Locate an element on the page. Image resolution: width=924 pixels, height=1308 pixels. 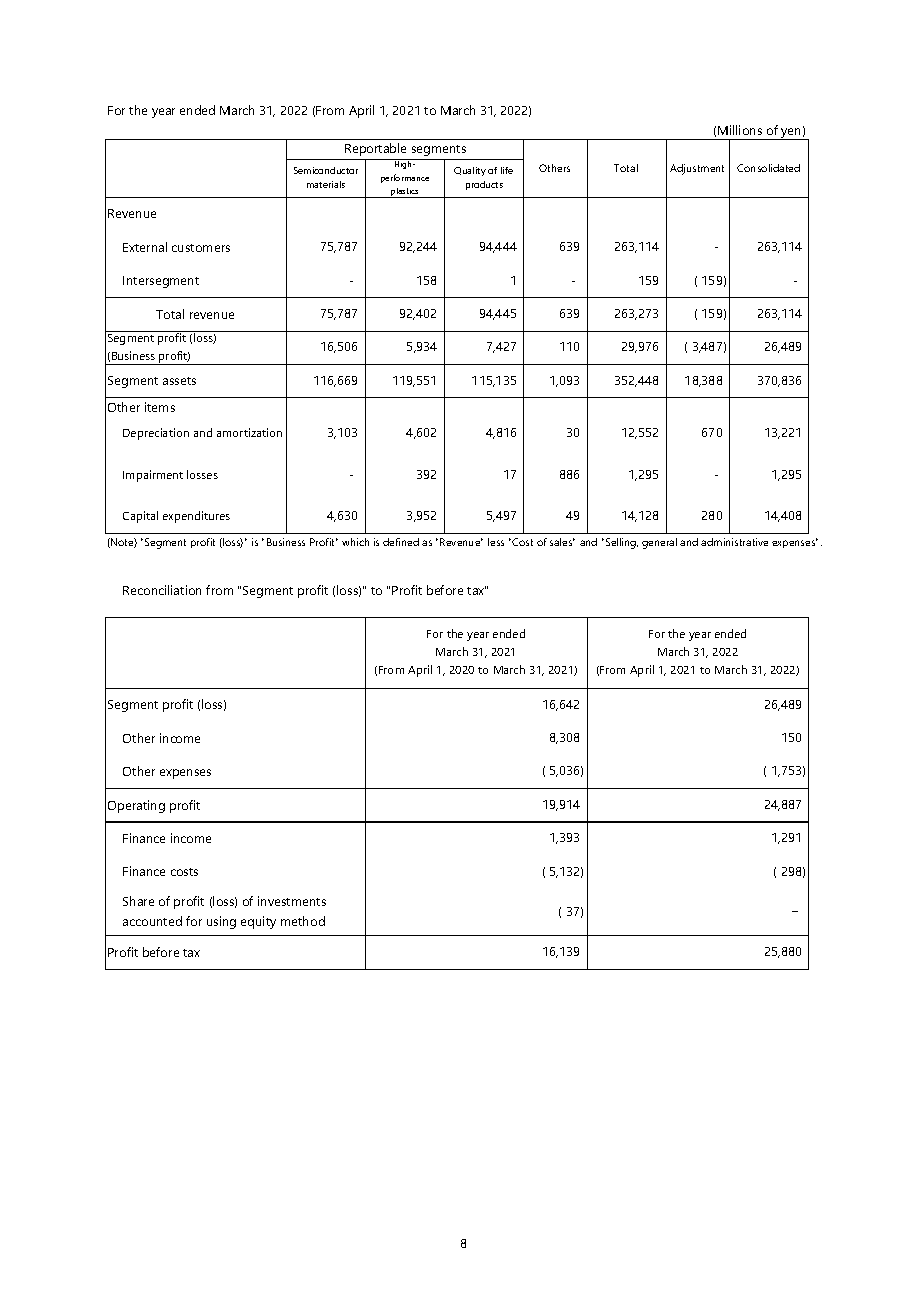
administrative is located at coordinates (734, 542).
